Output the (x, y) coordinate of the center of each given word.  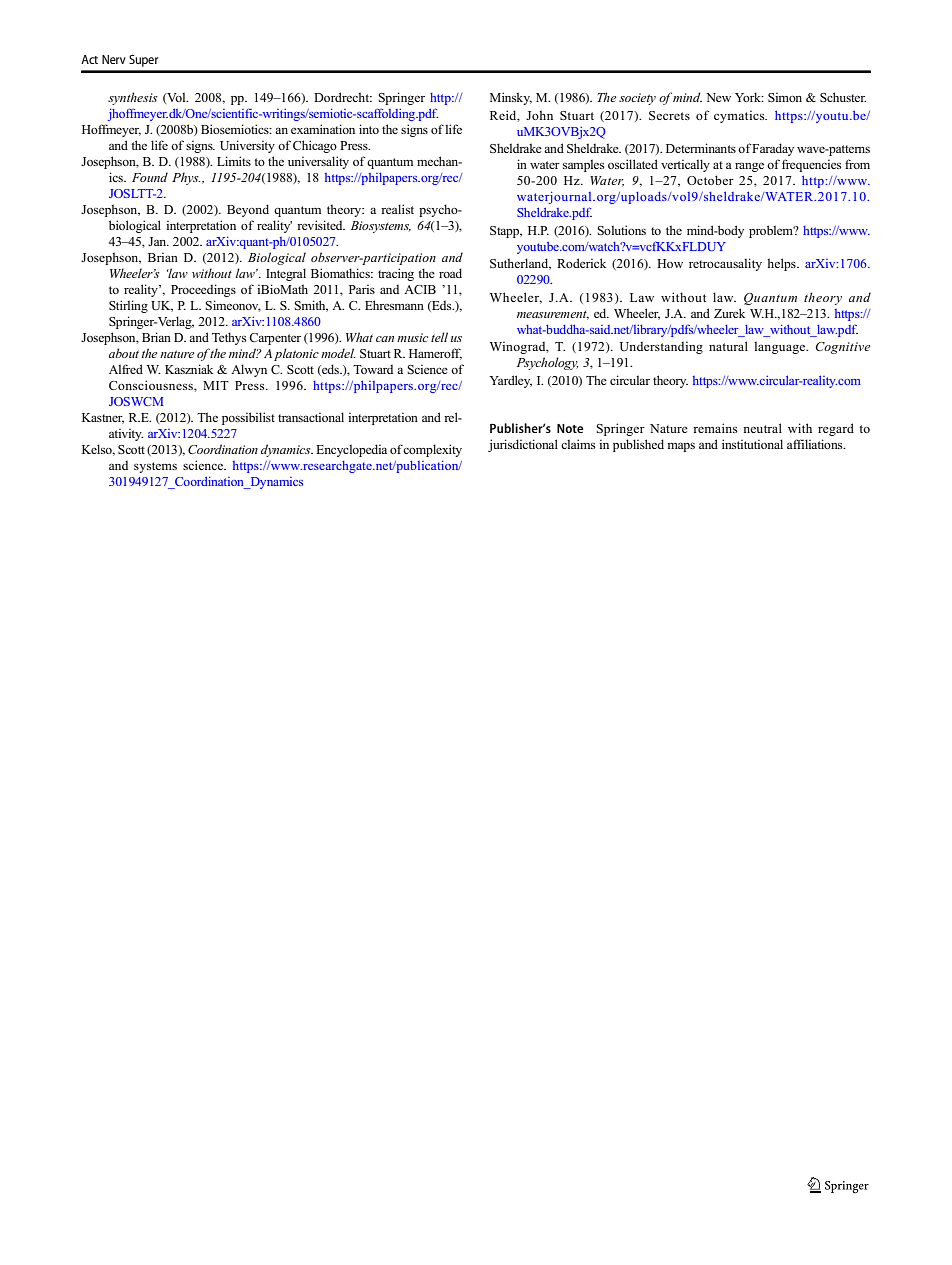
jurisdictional (523, 445)
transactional (311, 417)
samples (583, 165)
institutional (752, 444)
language (781, 347)
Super (144, 60)
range (749, 167)
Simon (785, 97)
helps (782, 264)
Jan (158, 241)
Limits (234, 161)
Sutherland (520, 264)
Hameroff (435, 354)
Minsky (511, 98)
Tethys (229, 338)
